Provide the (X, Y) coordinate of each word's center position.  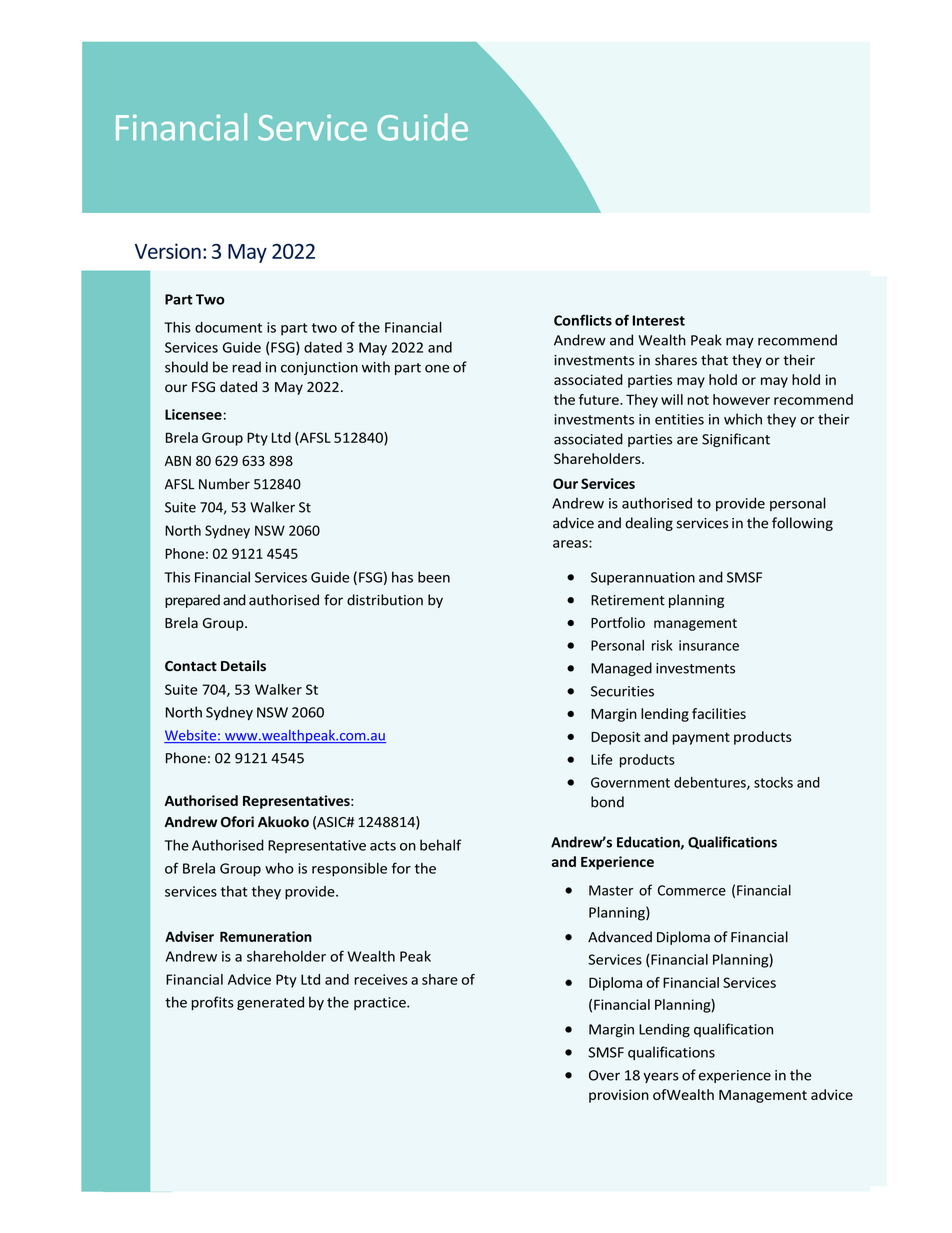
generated (270, 1003)
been (434, 577)
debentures (711, 783)
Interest (659, 320)
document (228, 327)
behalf (440, 845)
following (802, 524)
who (279, 868)
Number (224, 484)
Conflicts (583, 320)
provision (619, 1096)
